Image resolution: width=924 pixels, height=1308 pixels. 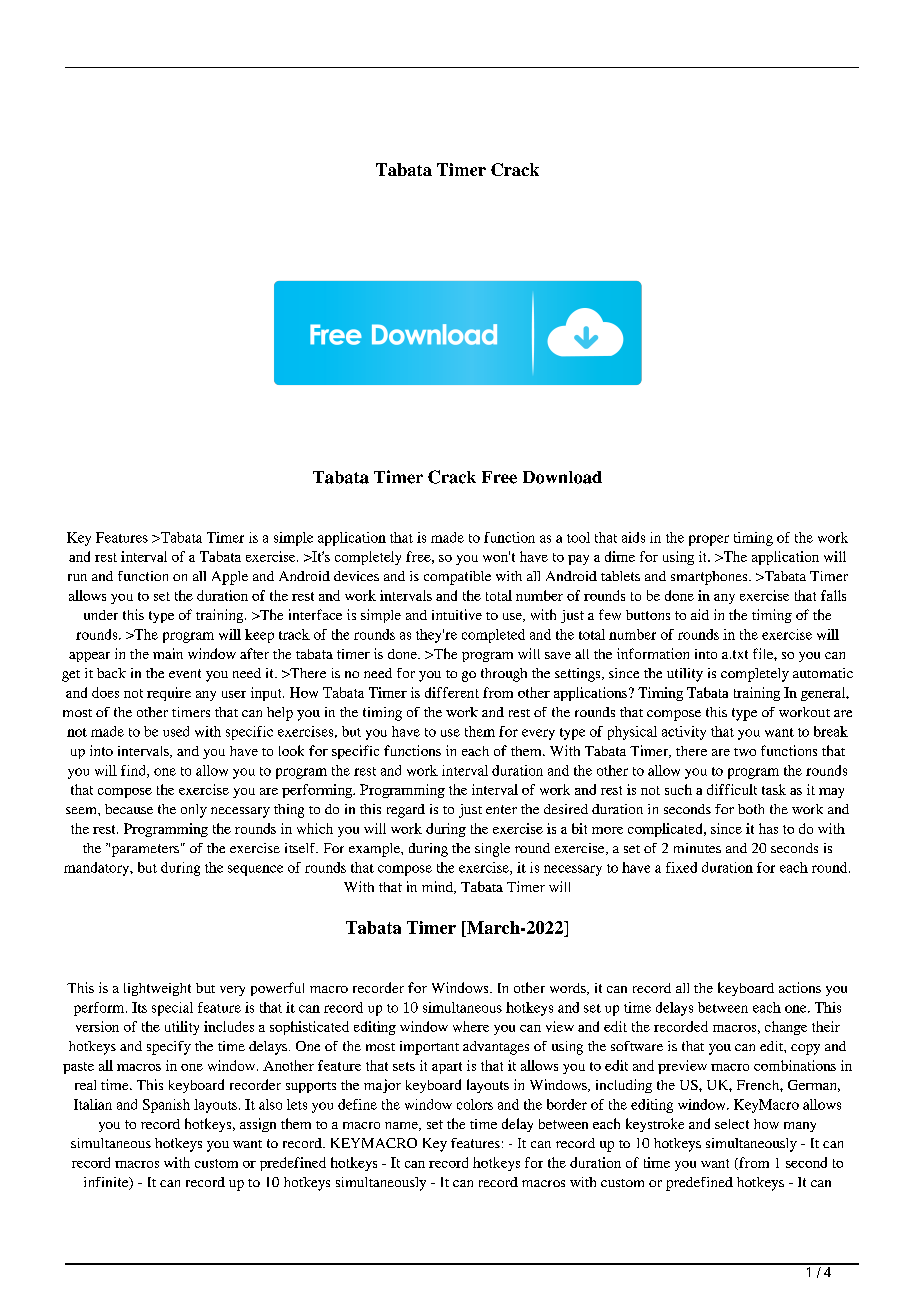 I want to click on main, so click(x=168, y=653).
